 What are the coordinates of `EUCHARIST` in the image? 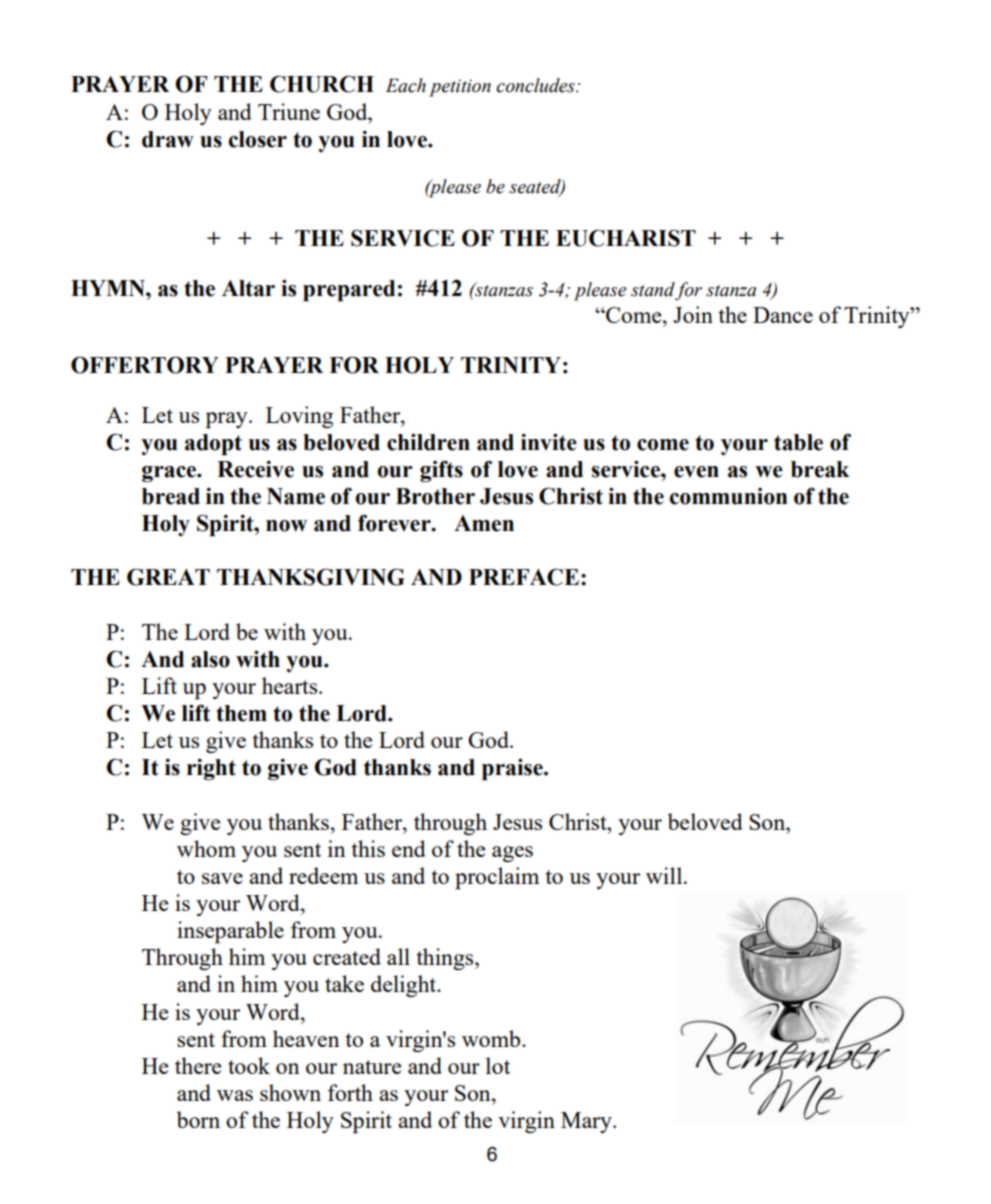 It's located at (626, 238).
